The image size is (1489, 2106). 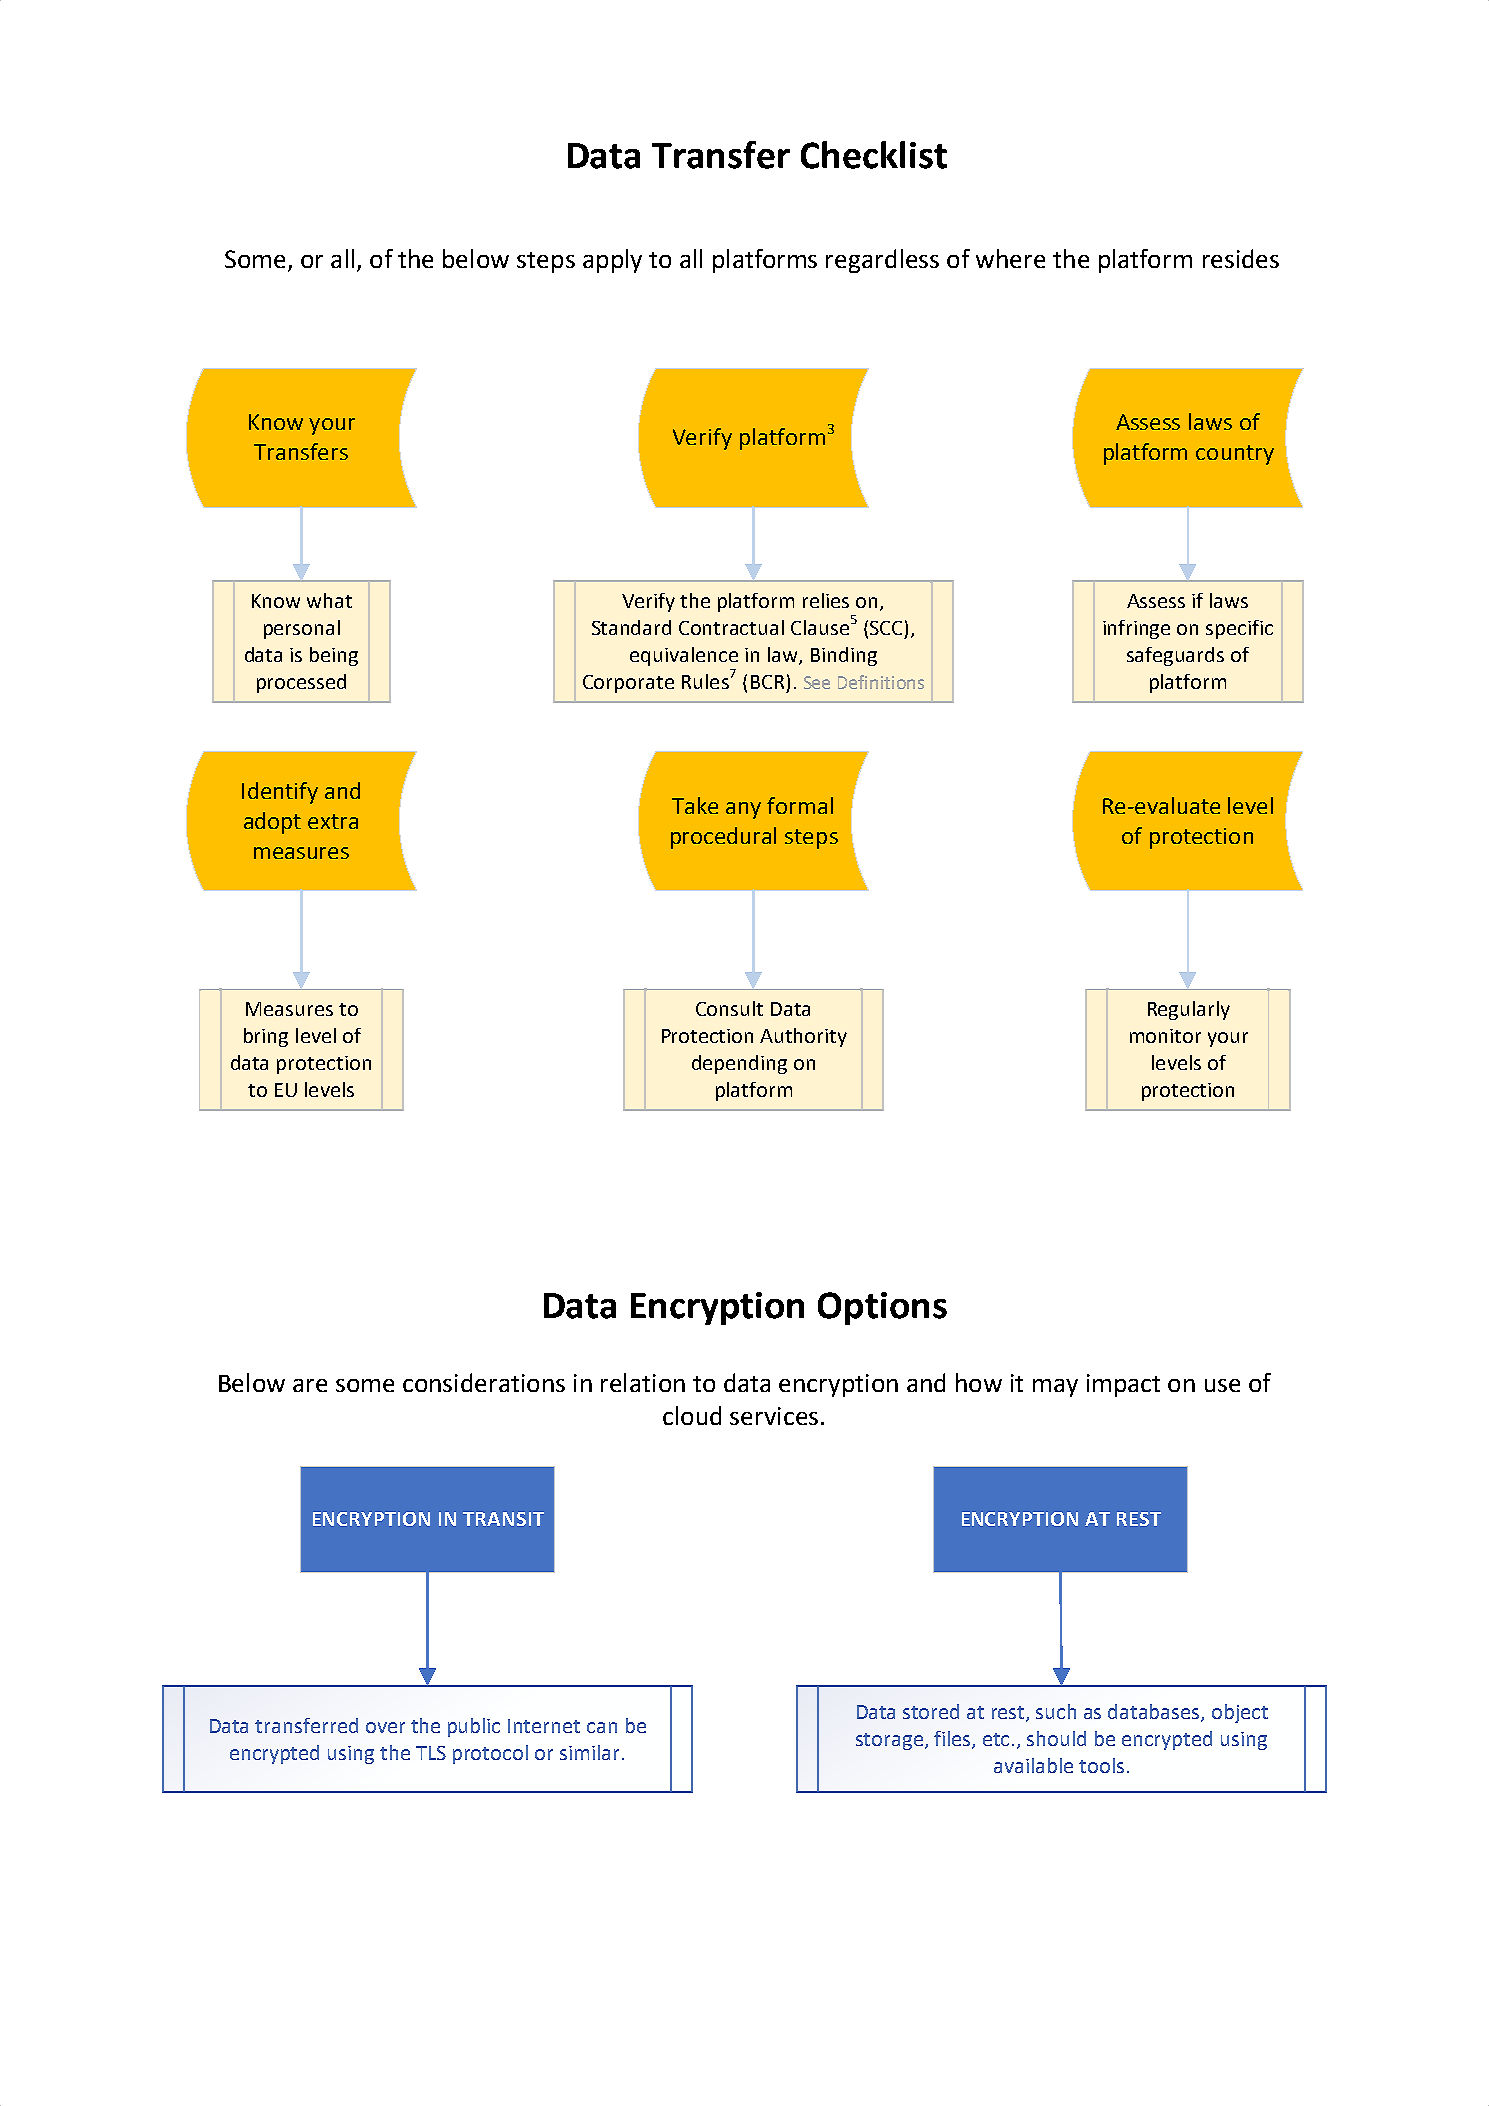 What do you see at coordinates (612, 261) in the page?
I see `apply` at bounding box center [612, 261].
